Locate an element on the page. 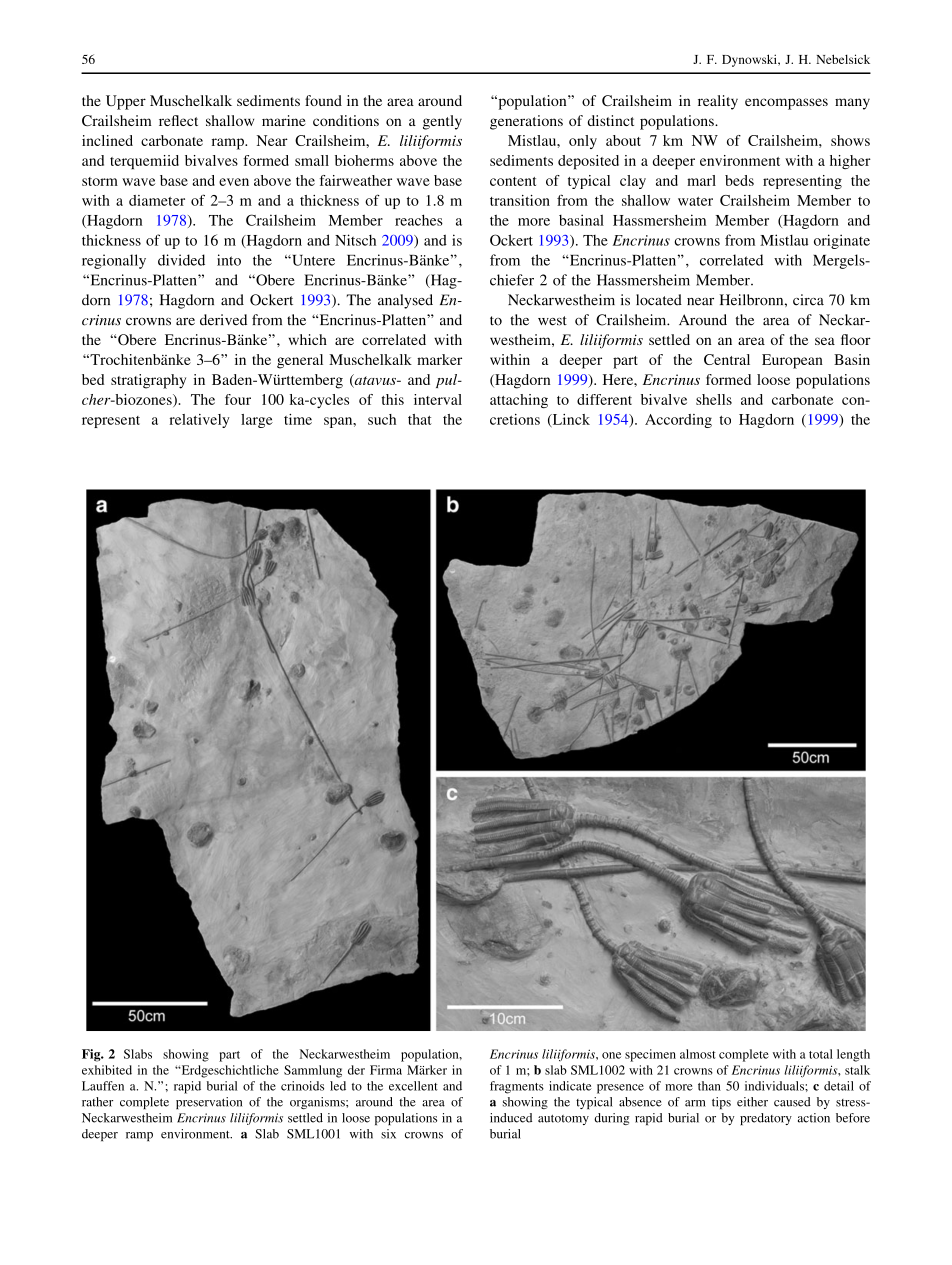 This page has height=1265, width=952. preservation is located at coordinates (209, 1103).
